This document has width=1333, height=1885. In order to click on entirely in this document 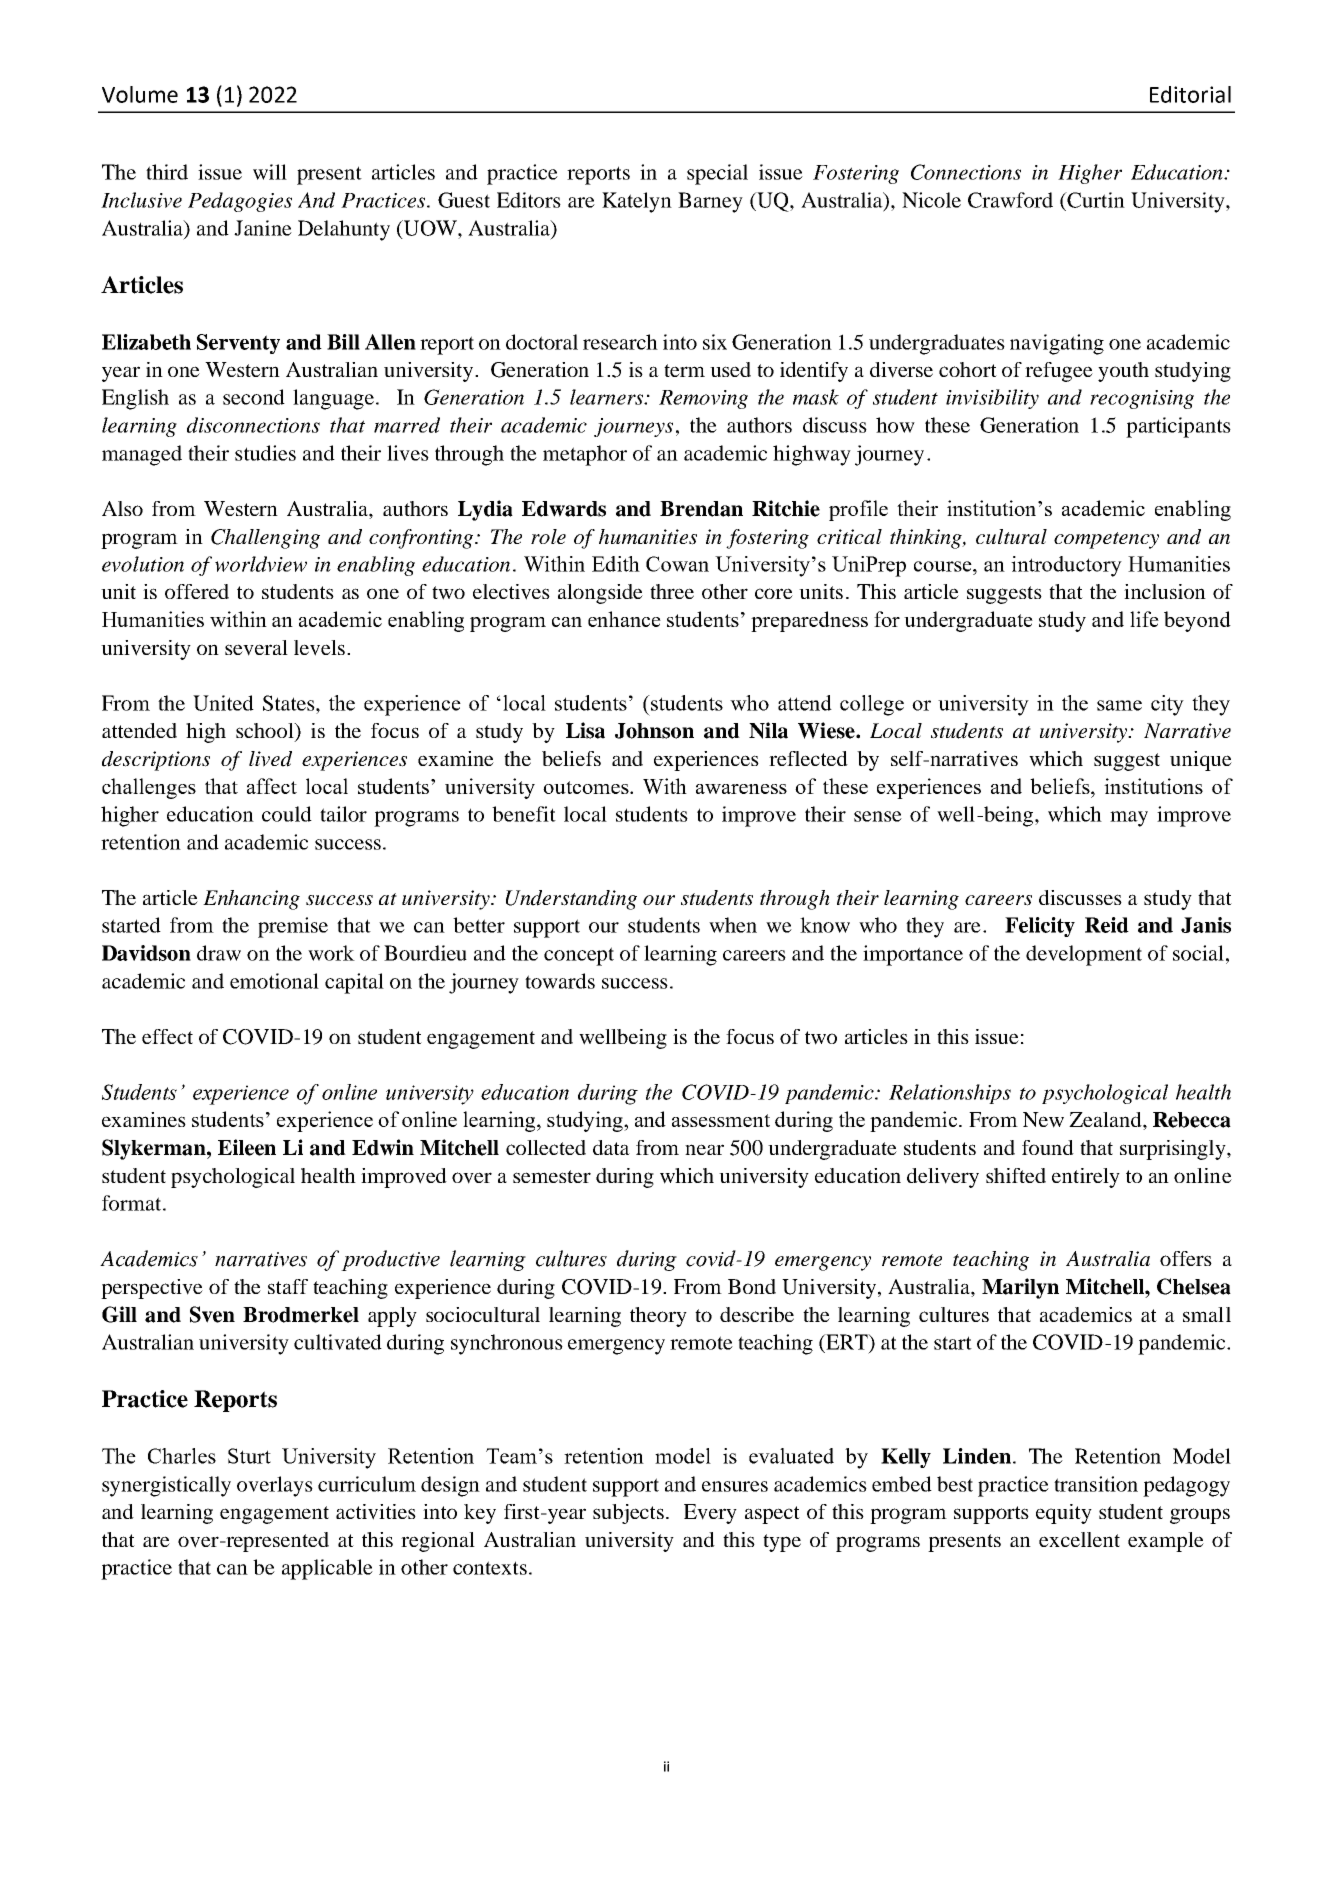, I will do `click(1086, 1178)`.
